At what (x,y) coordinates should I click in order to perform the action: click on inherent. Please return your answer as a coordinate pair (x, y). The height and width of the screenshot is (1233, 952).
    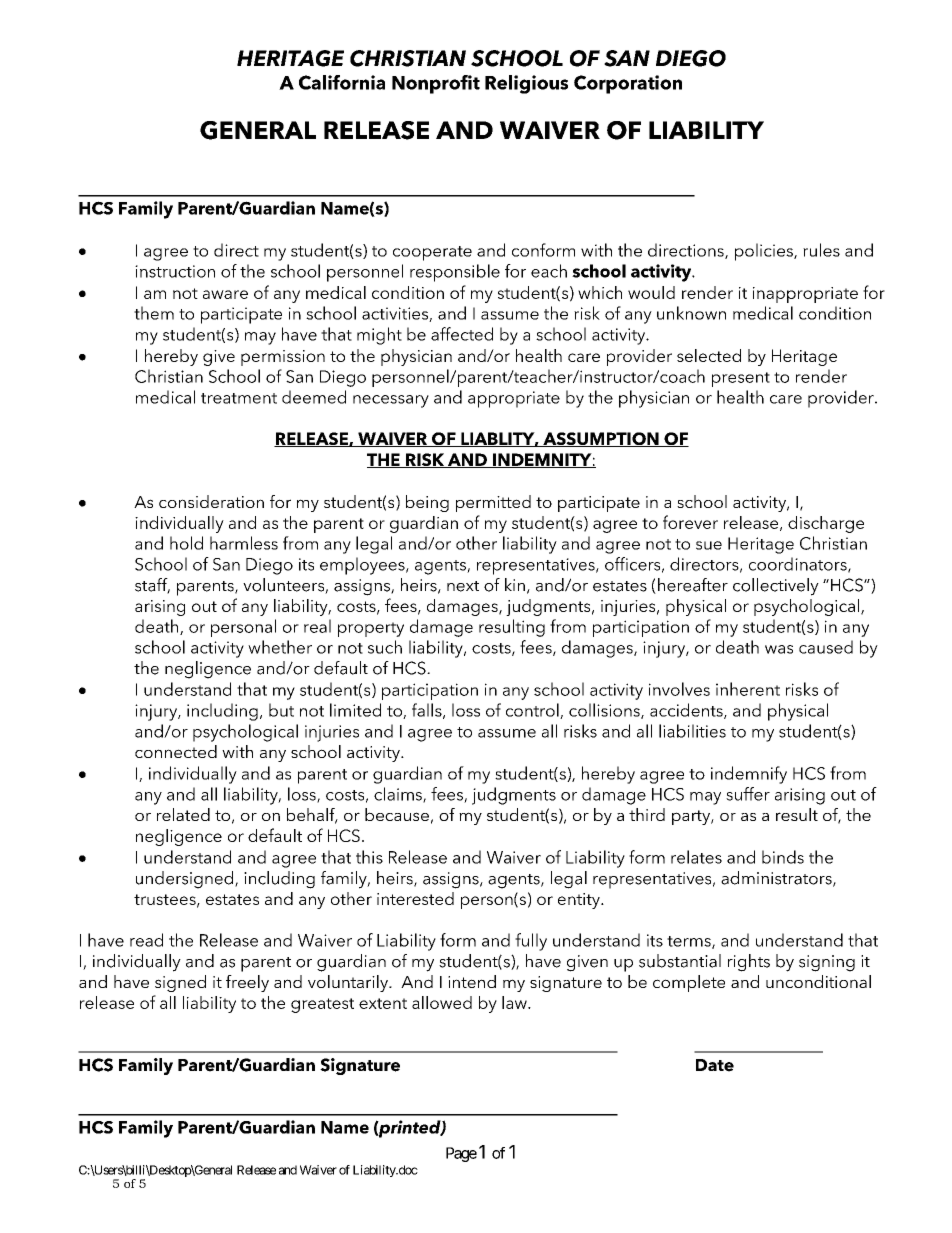
    Looking at the image, I should click on (748, 689).
